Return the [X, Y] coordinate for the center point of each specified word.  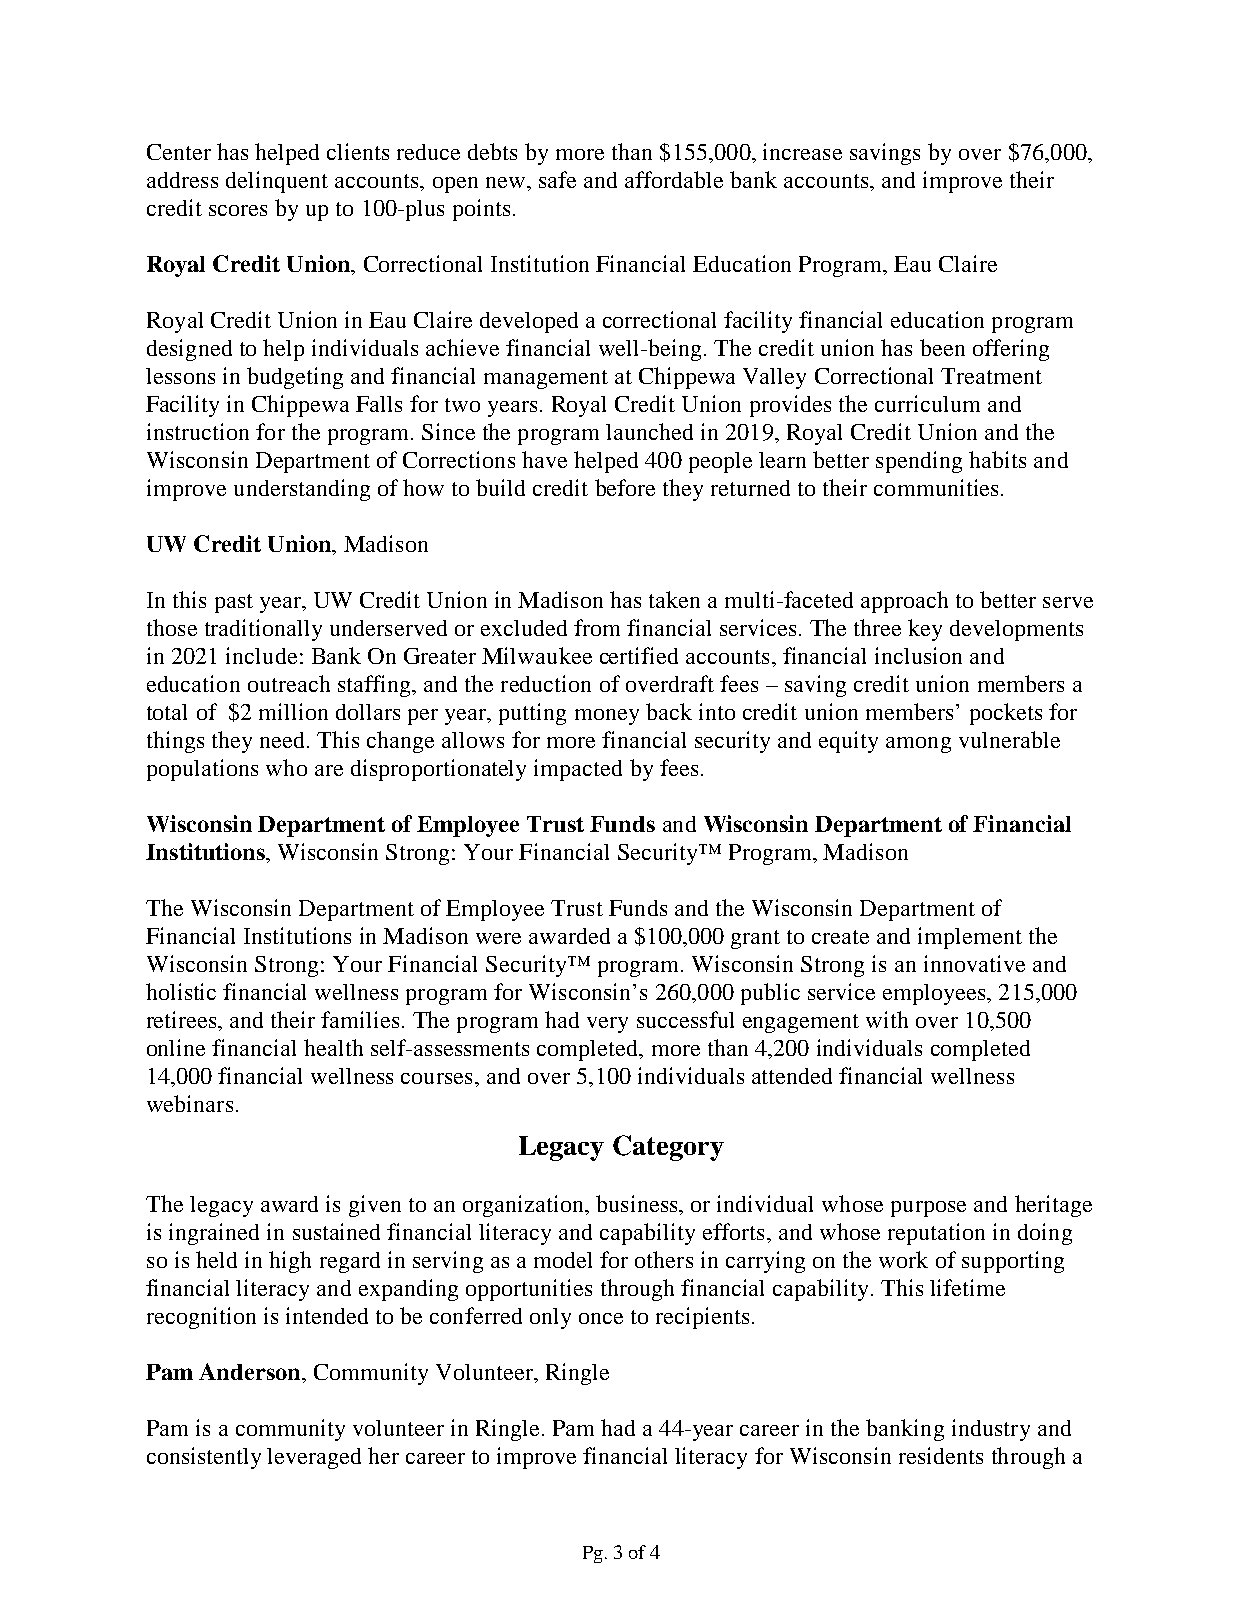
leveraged [314, 1458]
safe [557, 179]
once [601, 1318]
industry [991, 1430]
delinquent [277, 182]
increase [802, 151]
